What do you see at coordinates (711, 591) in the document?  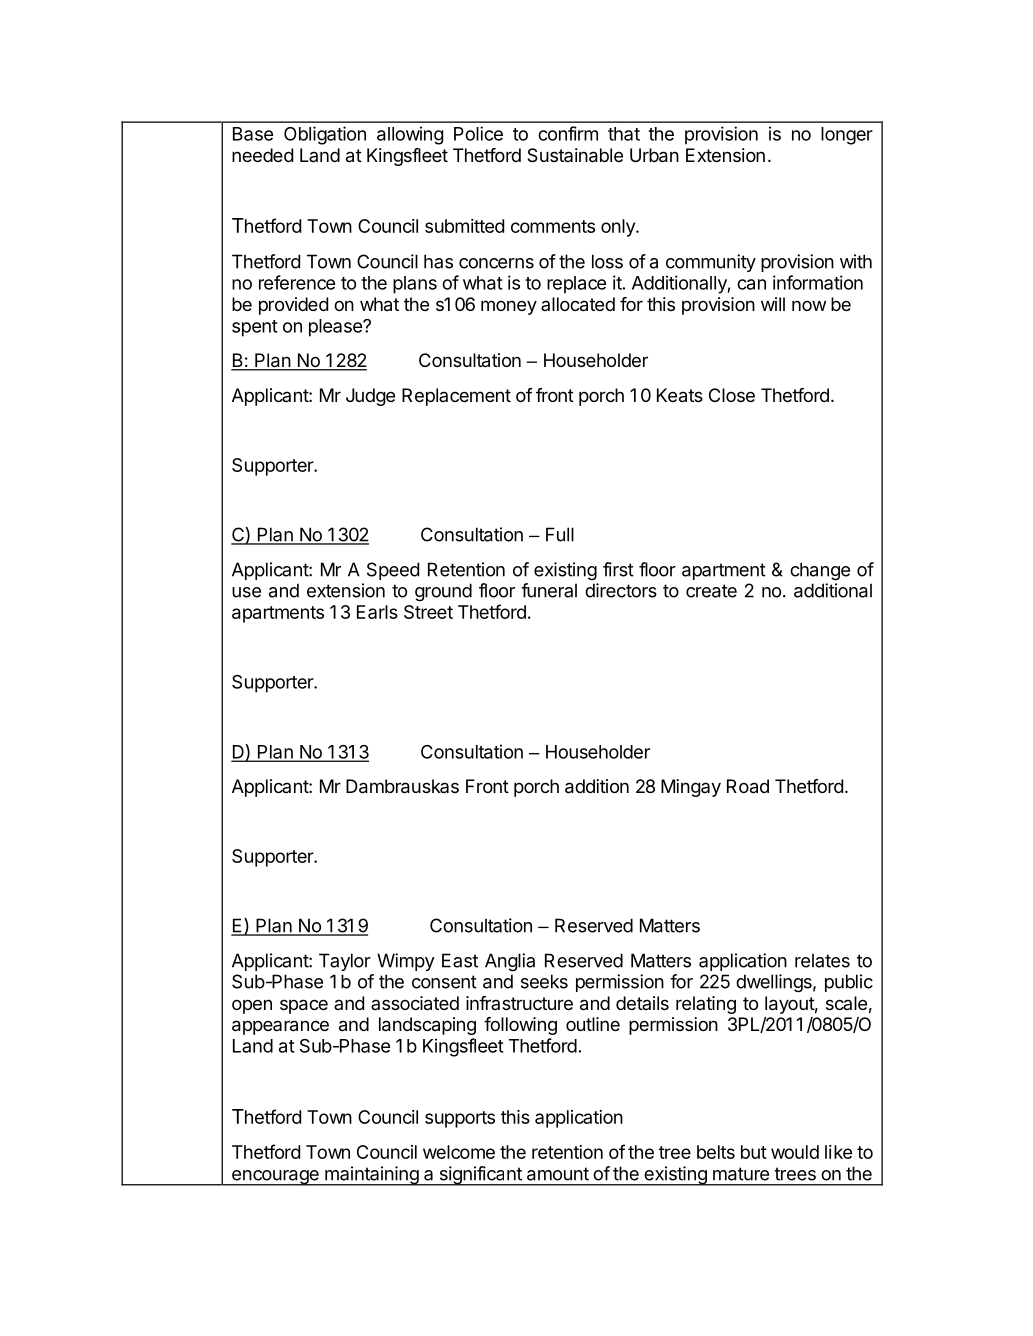 I see `create` at bounding box center [711, 591].
